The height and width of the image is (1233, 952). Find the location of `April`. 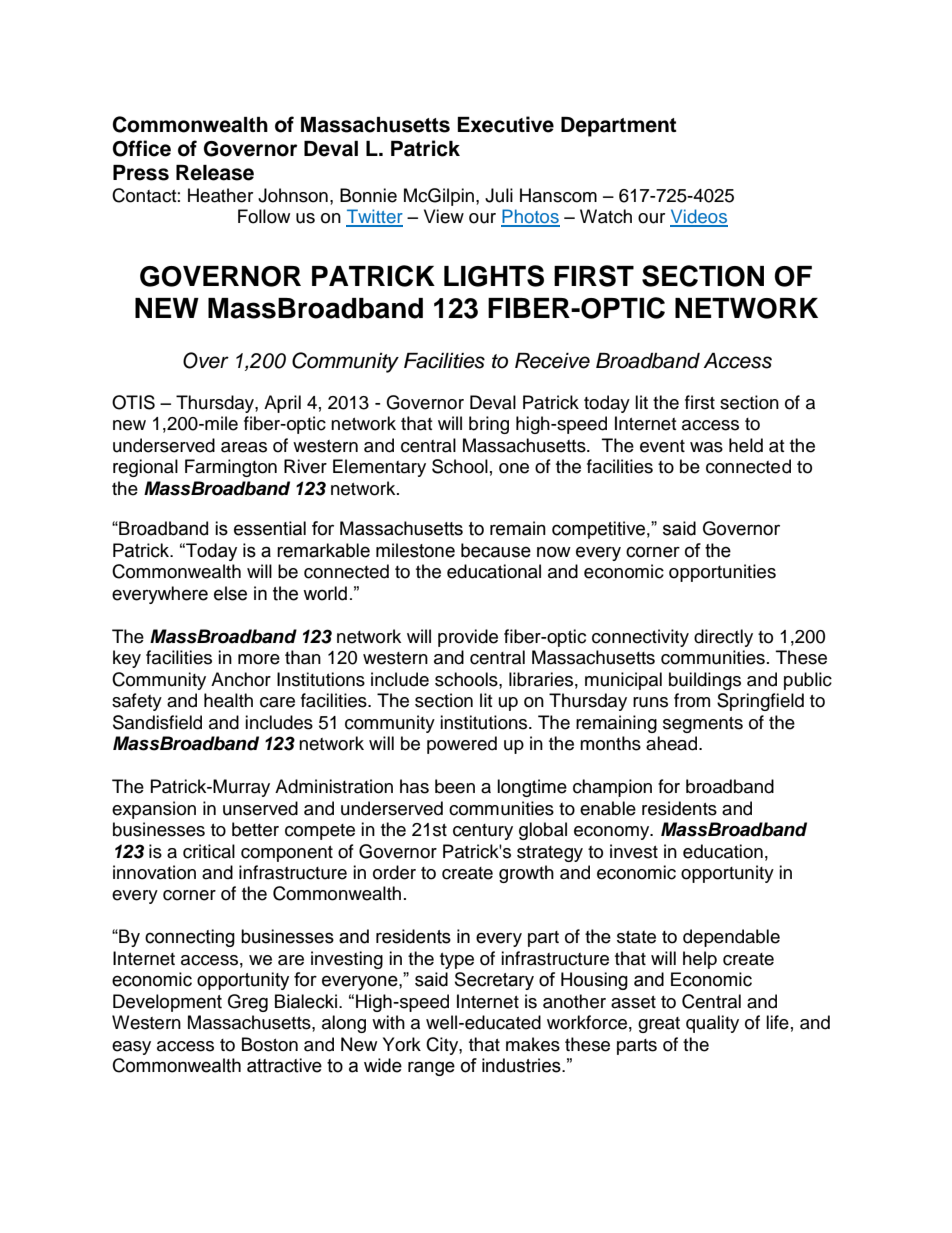

April is located at coordinates (282, 404).
